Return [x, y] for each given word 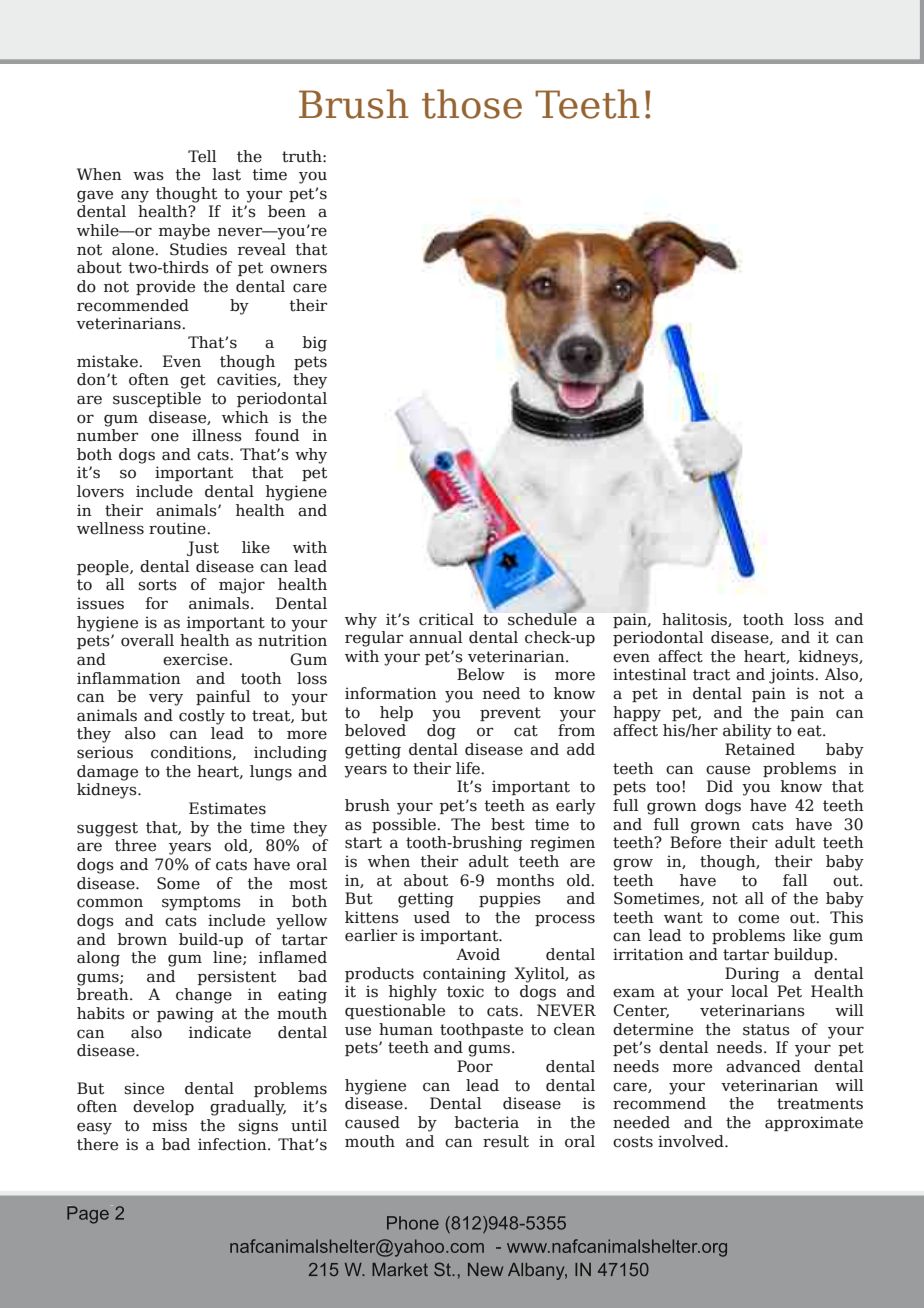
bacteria [486, 1122]
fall [795, 880]
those [472, 104]
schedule [542, 618]
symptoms [201, 903]
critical [446, 619]
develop [163, 1107]
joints [792, 676]
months [525, 880]
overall [147, 640]
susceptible [157, 399]
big [314, 344]
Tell [202, 156]
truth [303, 156]
